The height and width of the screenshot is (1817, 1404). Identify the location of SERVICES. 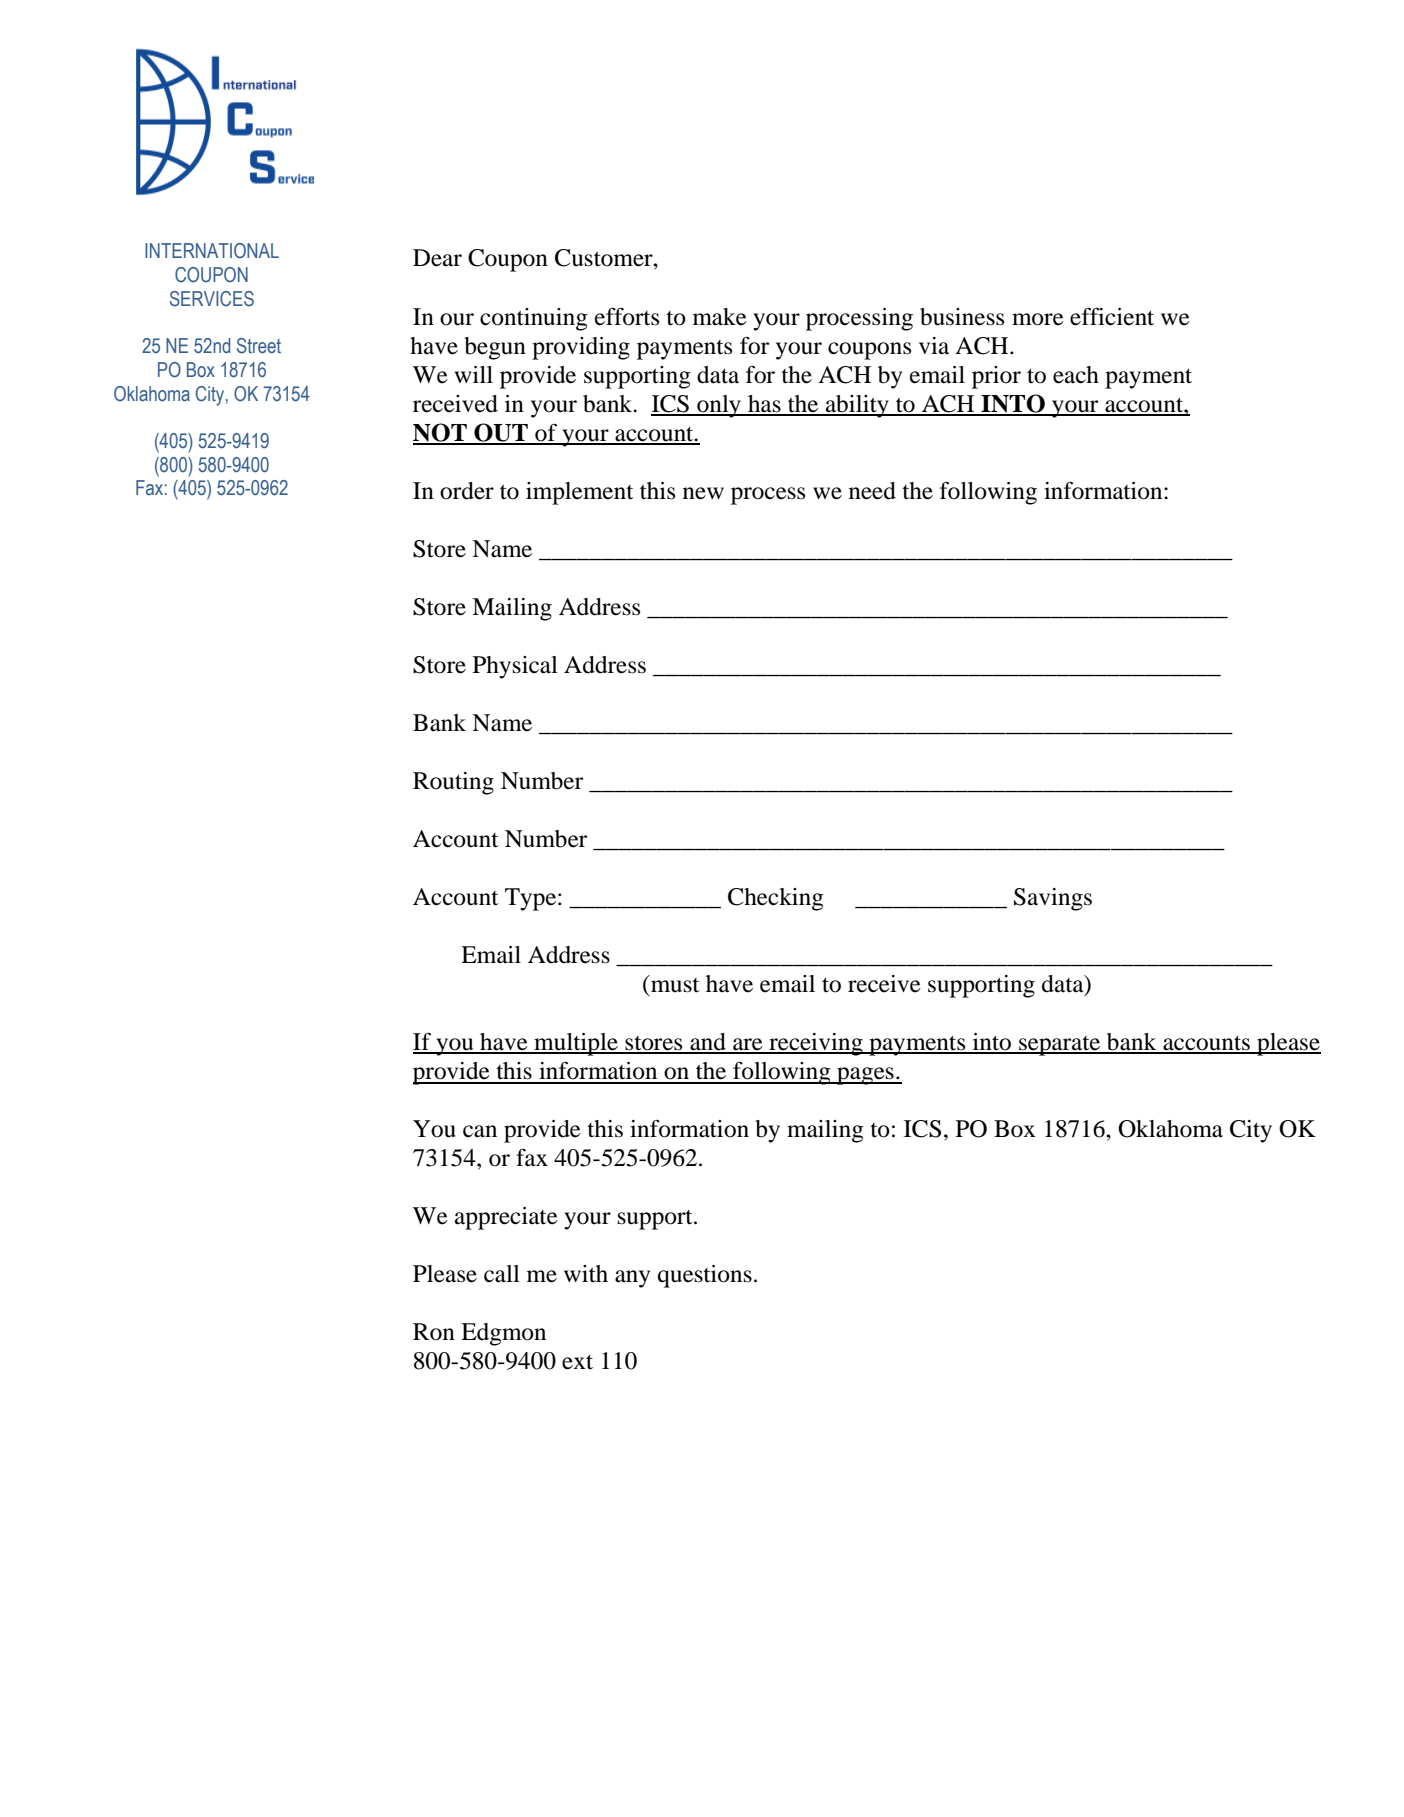
(212, 299).
